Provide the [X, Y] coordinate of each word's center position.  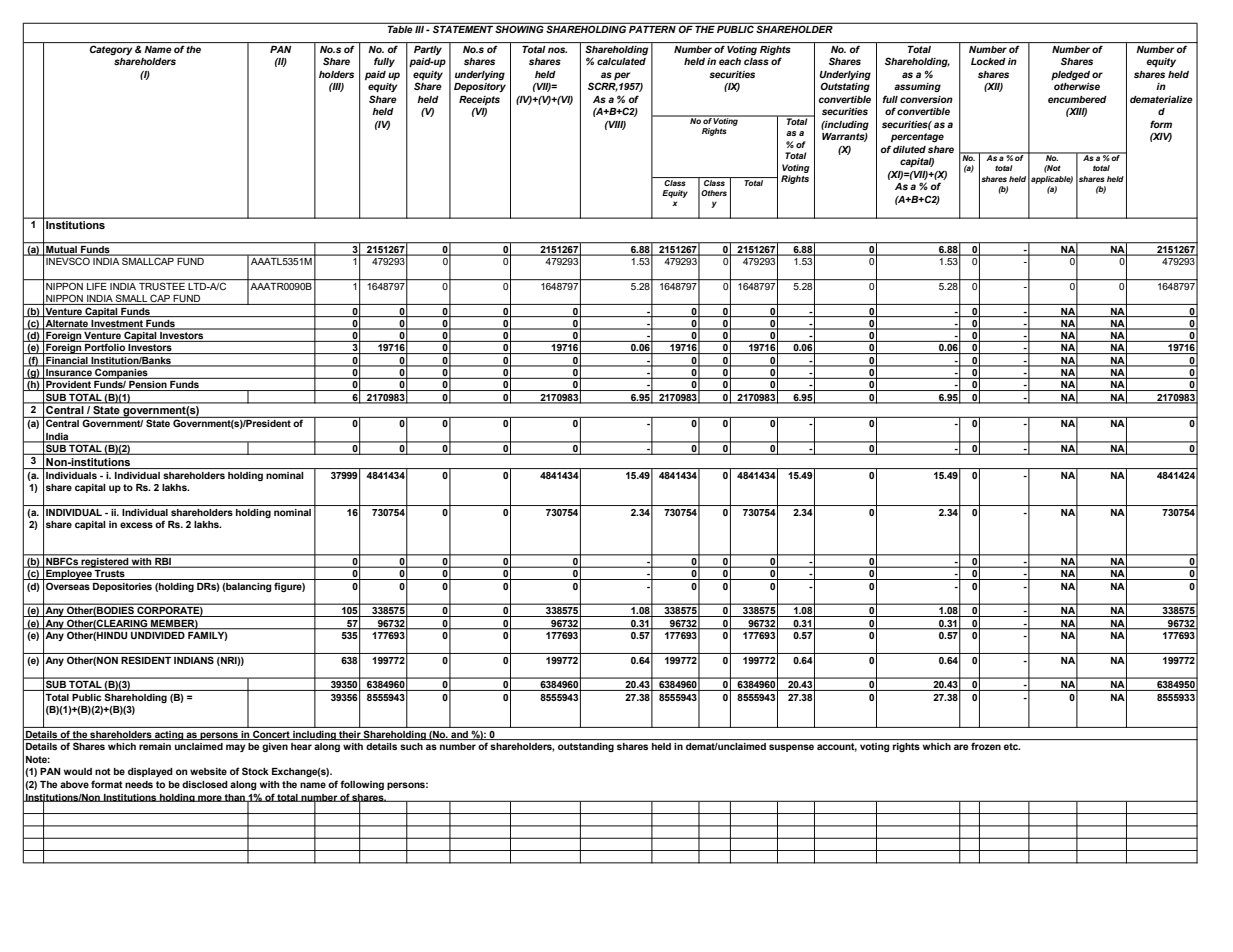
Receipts [479, 100]
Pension [148, 386]
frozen [986, 746]
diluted [909, 149]
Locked [988, 61]
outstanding [586, 747]
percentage [917, 137]
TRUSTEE [162, 286]
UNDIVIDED [158, 634]
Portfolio [105, 349]
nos [557, 50]
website [208, 771]
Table [400, 29]
